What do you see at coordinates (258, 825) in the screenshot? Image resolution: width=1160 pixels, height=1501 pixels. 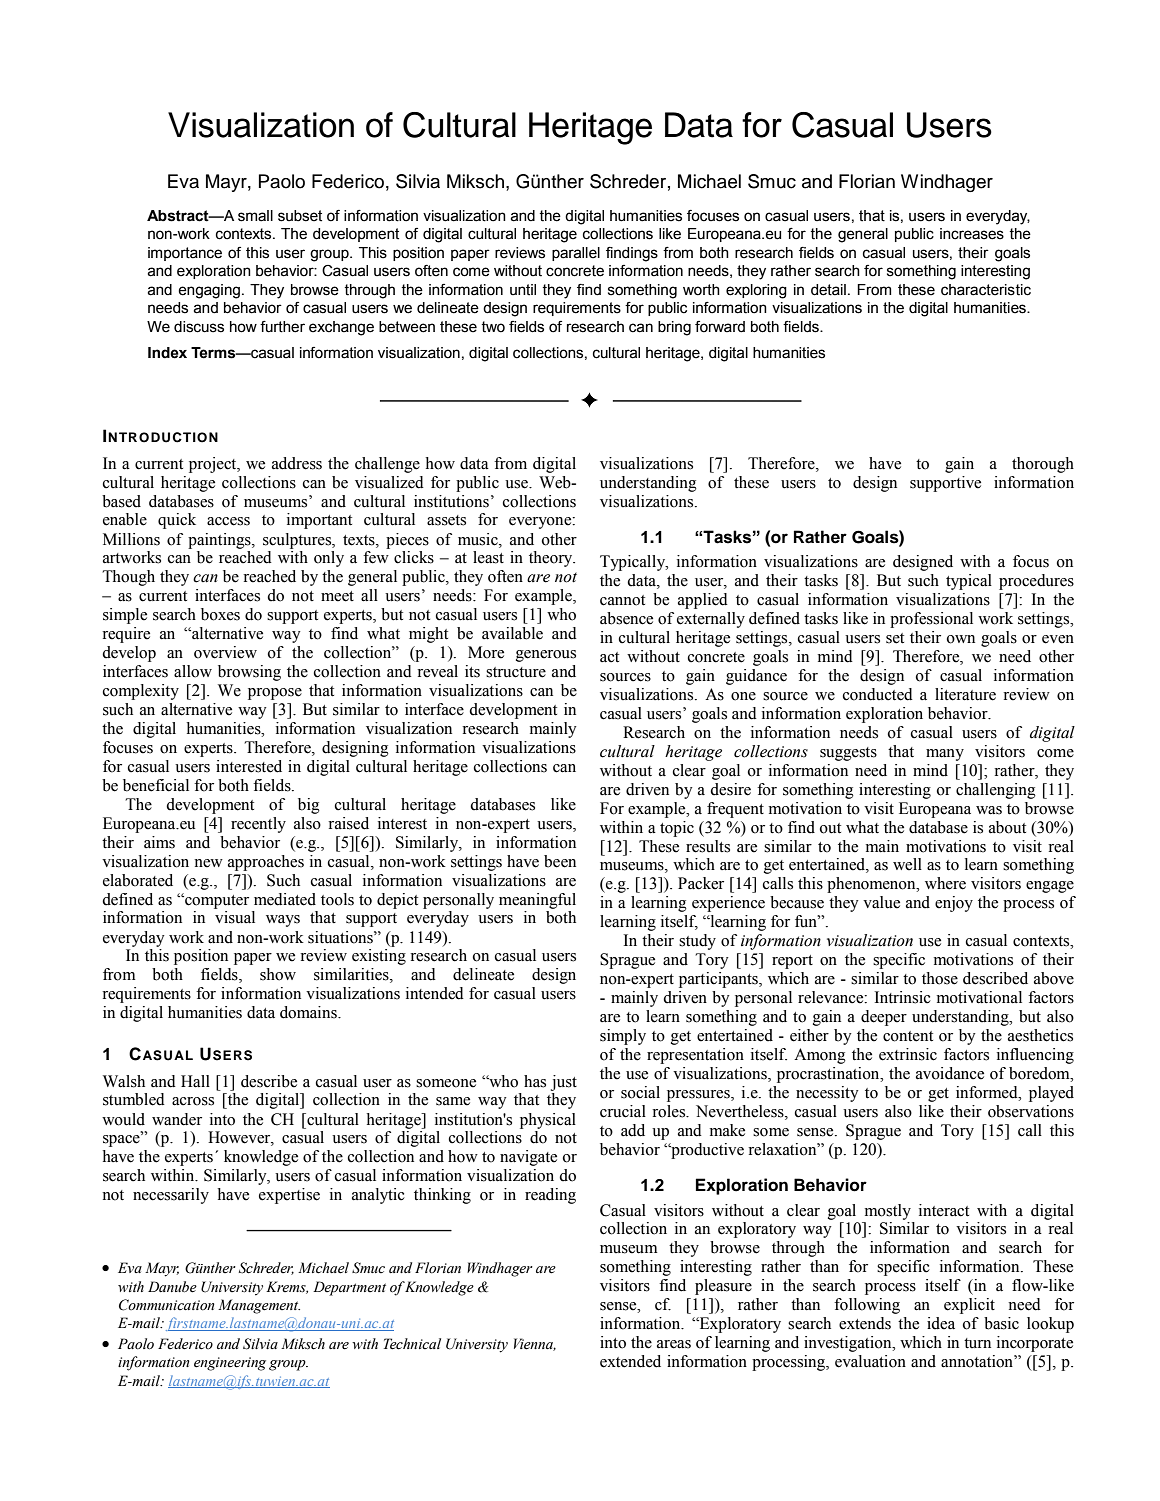 I see `recently` at bounding box center [258, 825].
